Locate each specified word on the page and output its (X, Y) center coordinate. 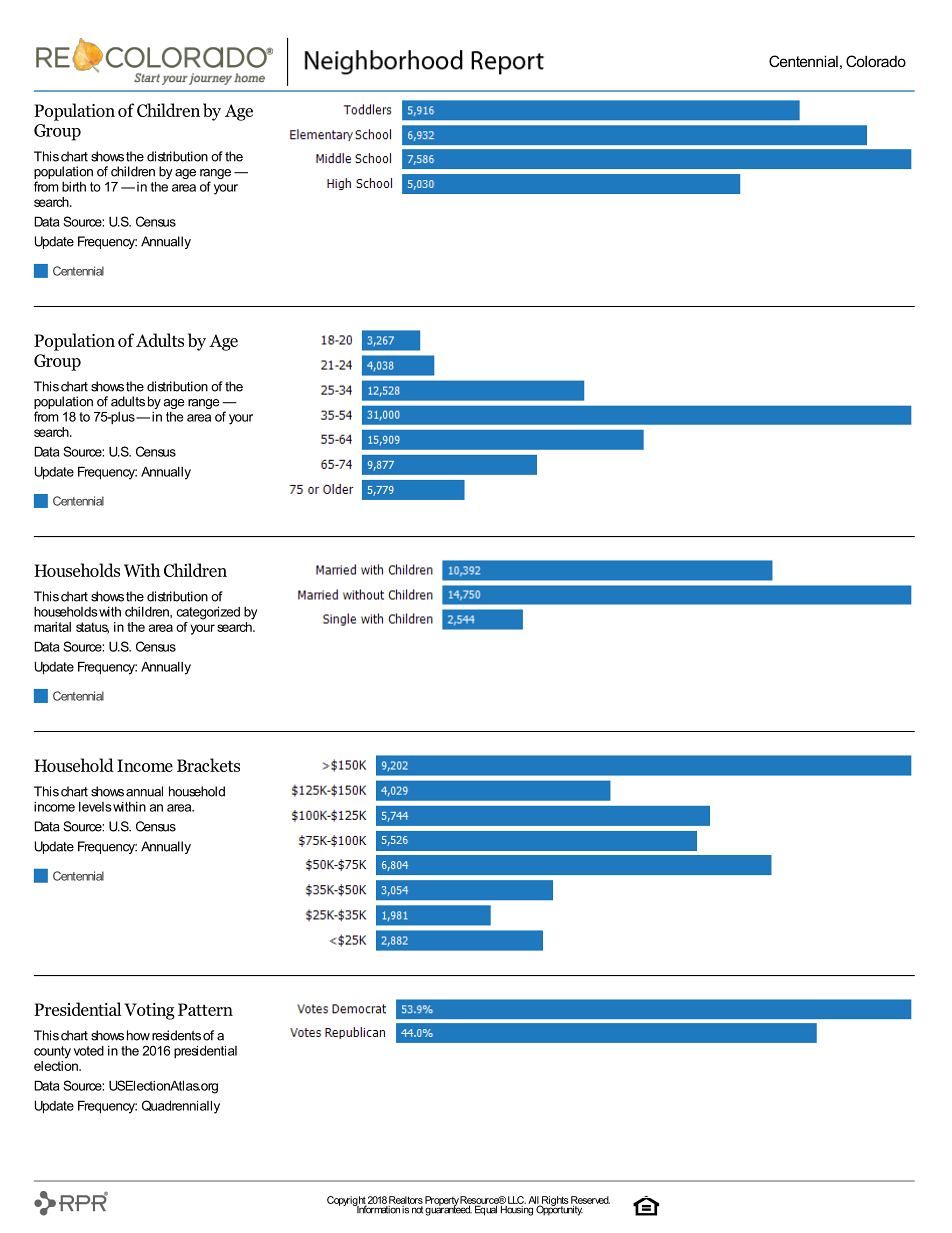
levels (95, 806)
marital (52, 627)
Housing (517, 1209)
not (417, 1208)
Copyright (347, 1202)
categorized (208, 613)
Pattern (205, 1009)
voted (89, 1050)
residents (176, 1035)
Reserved (590, 1201)
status (92, 628)
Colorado (876, 61)
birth (74, 187)
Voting (149, 1011)
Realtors (406, 1200)
